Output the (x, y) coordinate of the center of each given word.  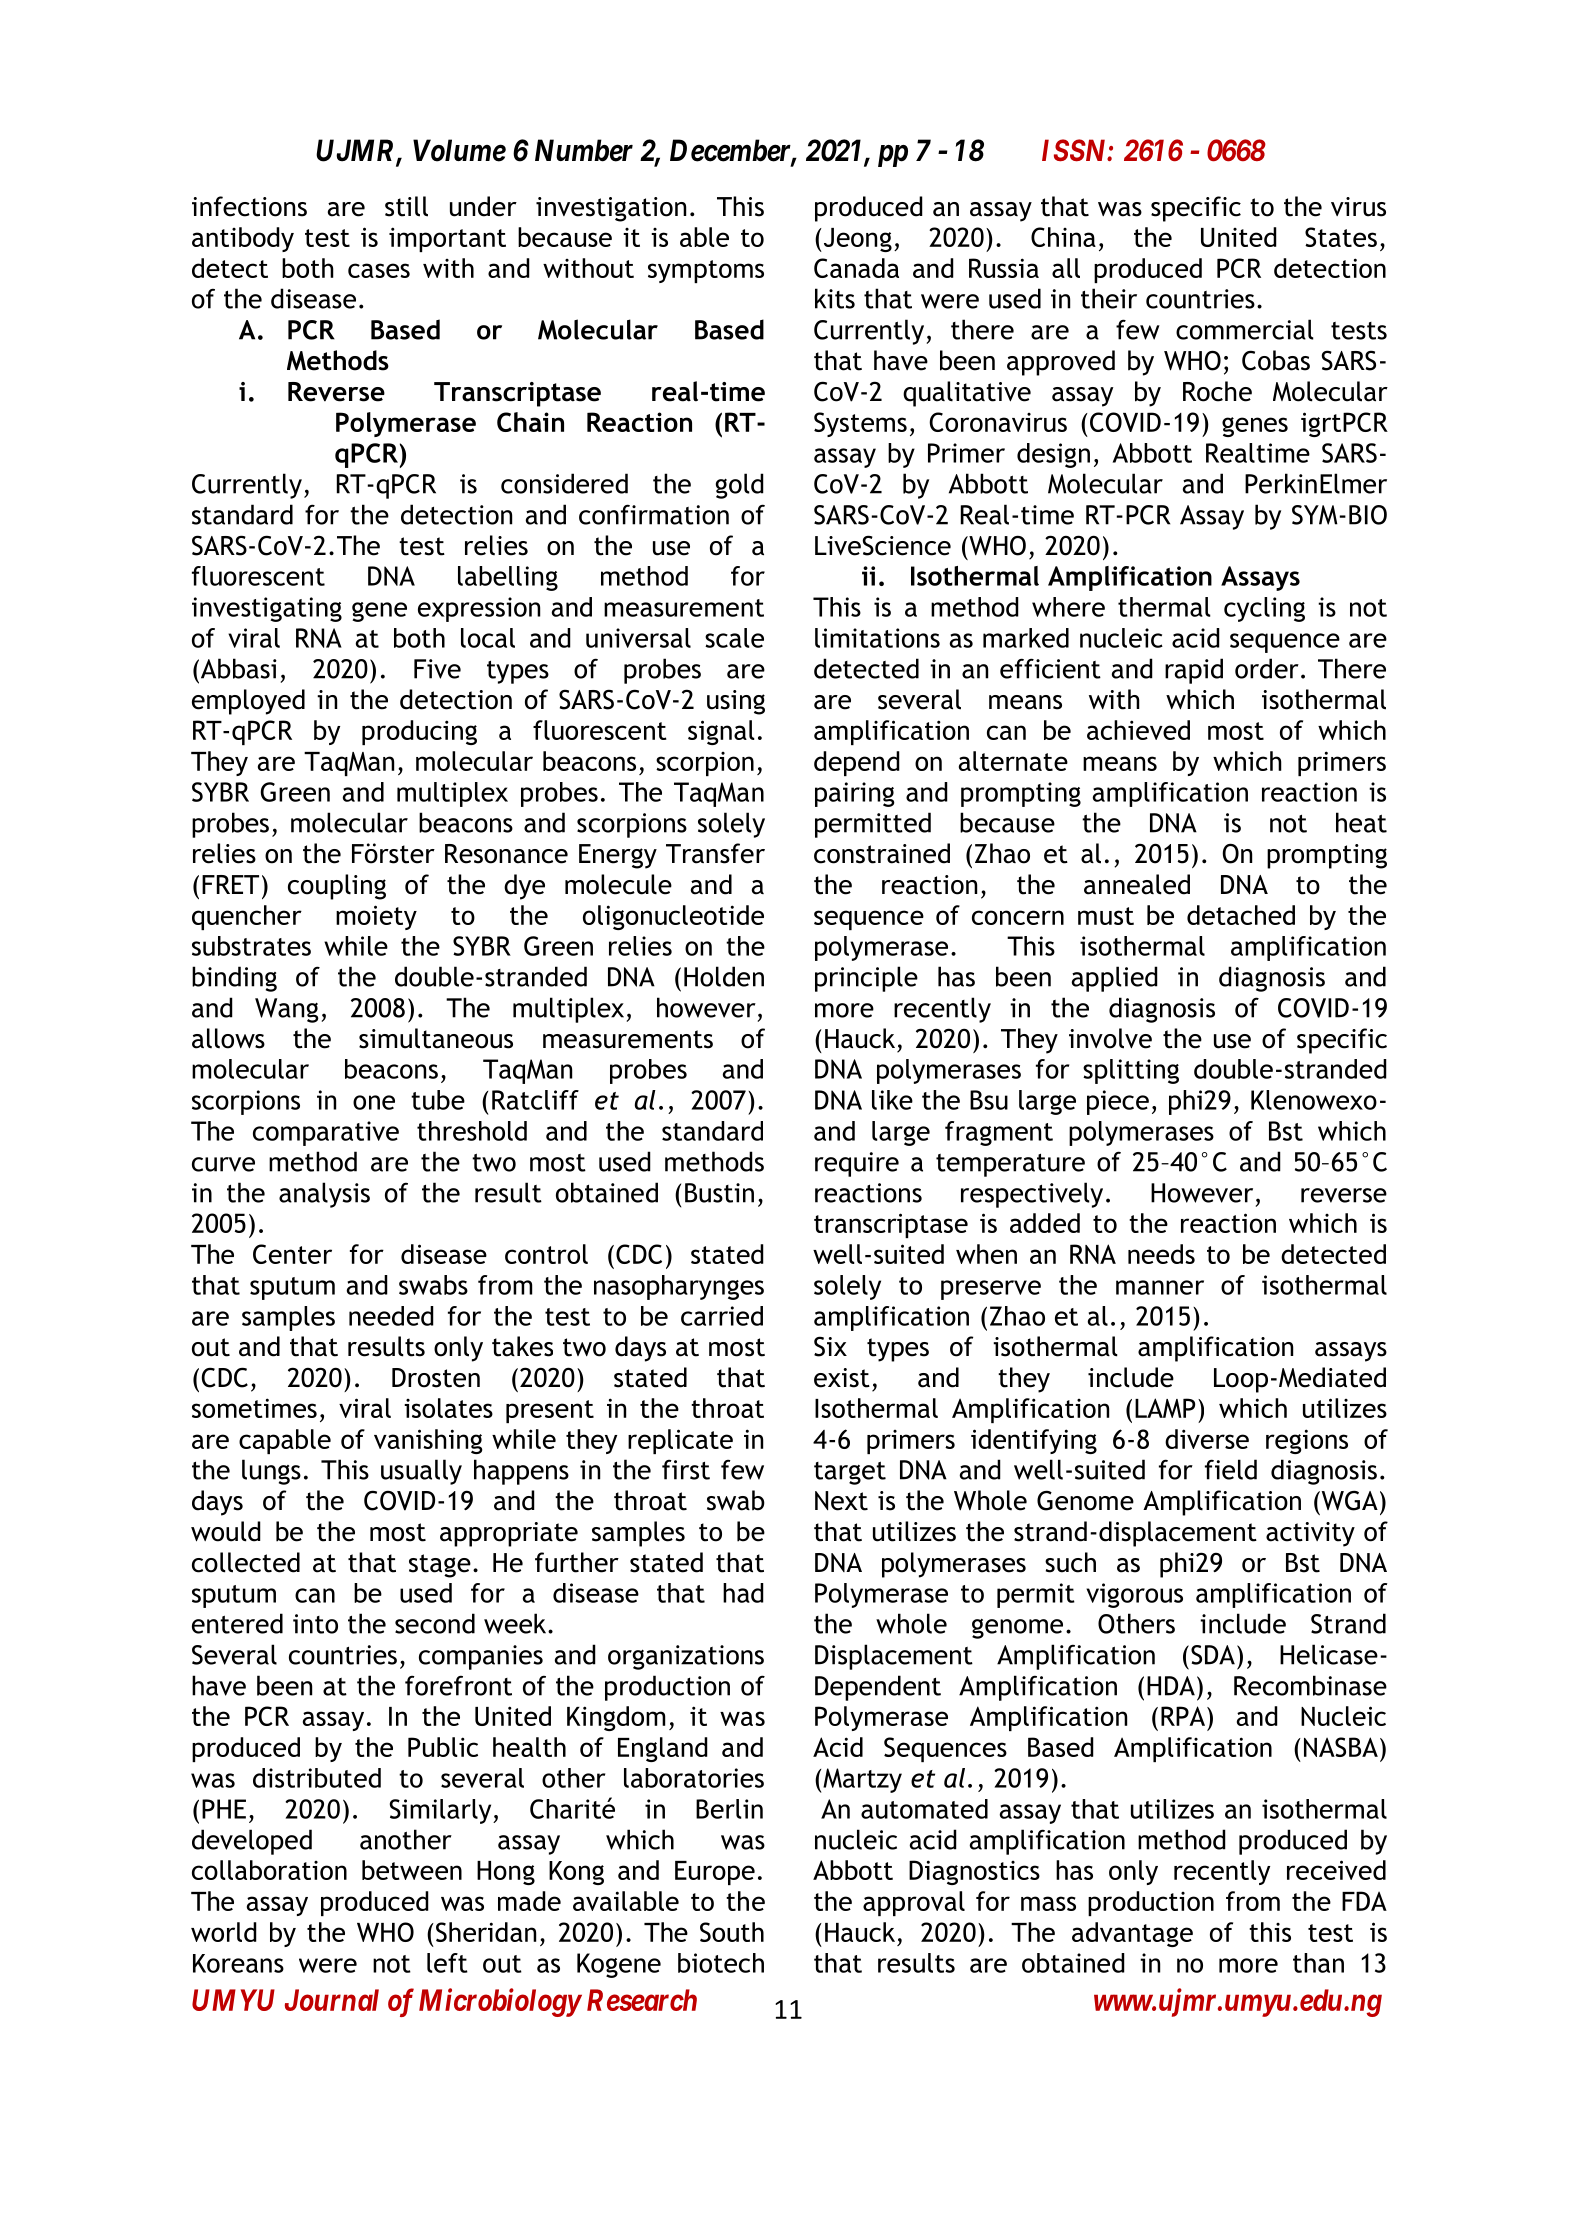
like (892, 1100)
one (374, 1102)
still (406, 206)
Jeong (856, 240)
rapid (1194, 671)
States (1341, 237)
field (1231, 1469)
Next (841, 1501)
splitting (1131, 1071)
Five (437, 669)
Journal (332, 2000)
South (732, 1932)
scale (734, 638)
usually (421, 1472)
